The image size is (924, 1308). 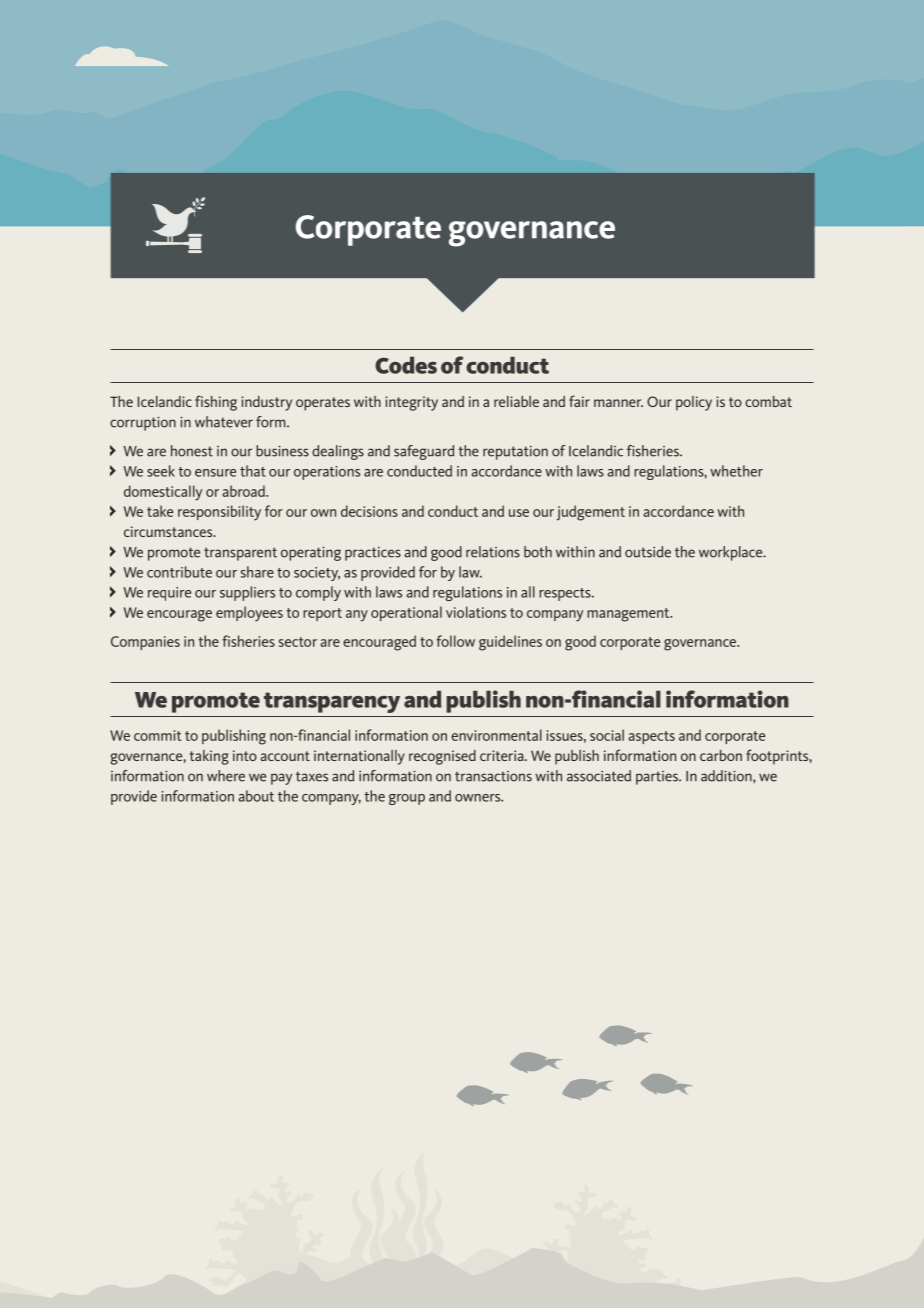 I want to click on violations, so click(x=476, y=612).
